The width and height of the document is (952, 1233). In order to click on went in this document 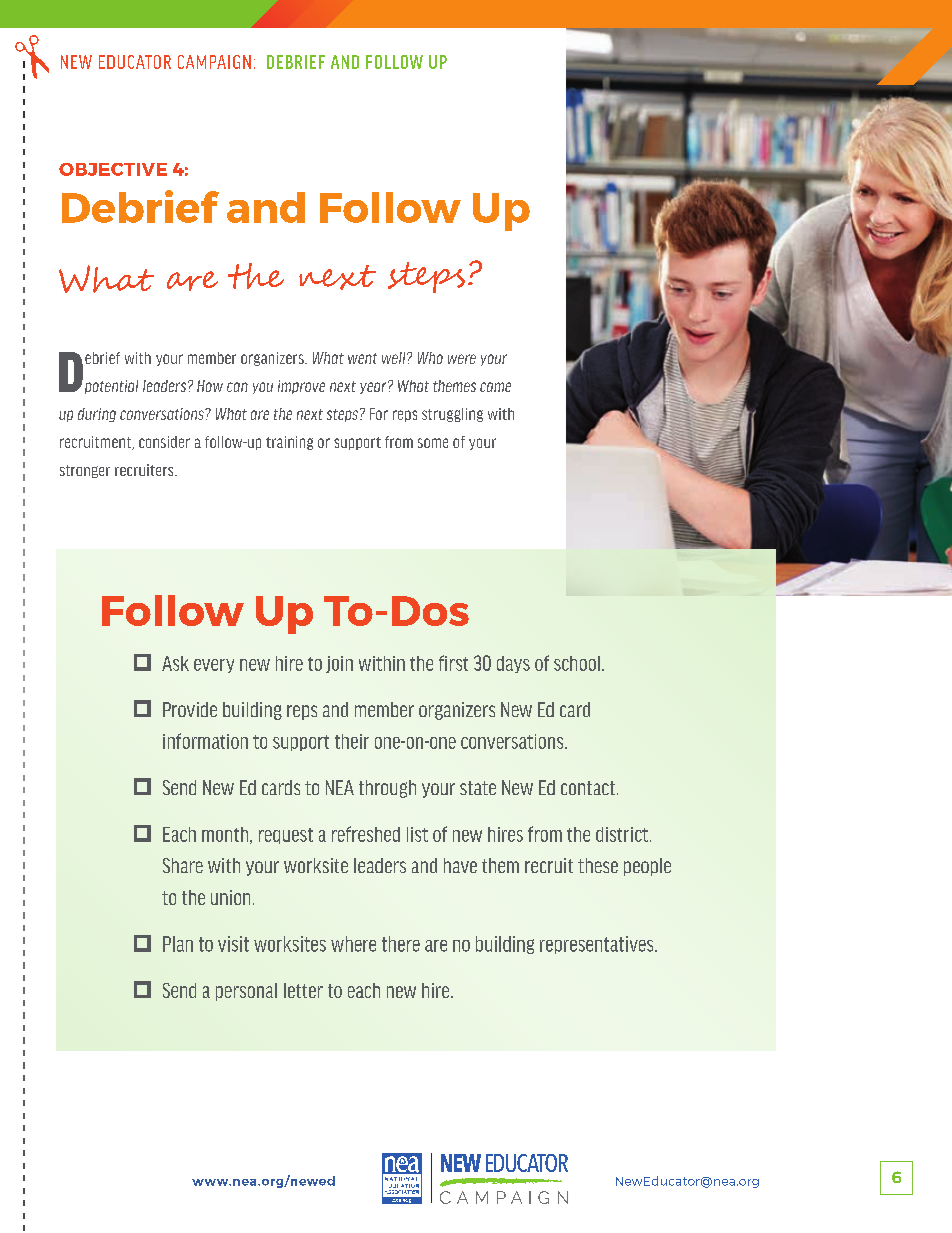, I will do `click(362, 358)`.
